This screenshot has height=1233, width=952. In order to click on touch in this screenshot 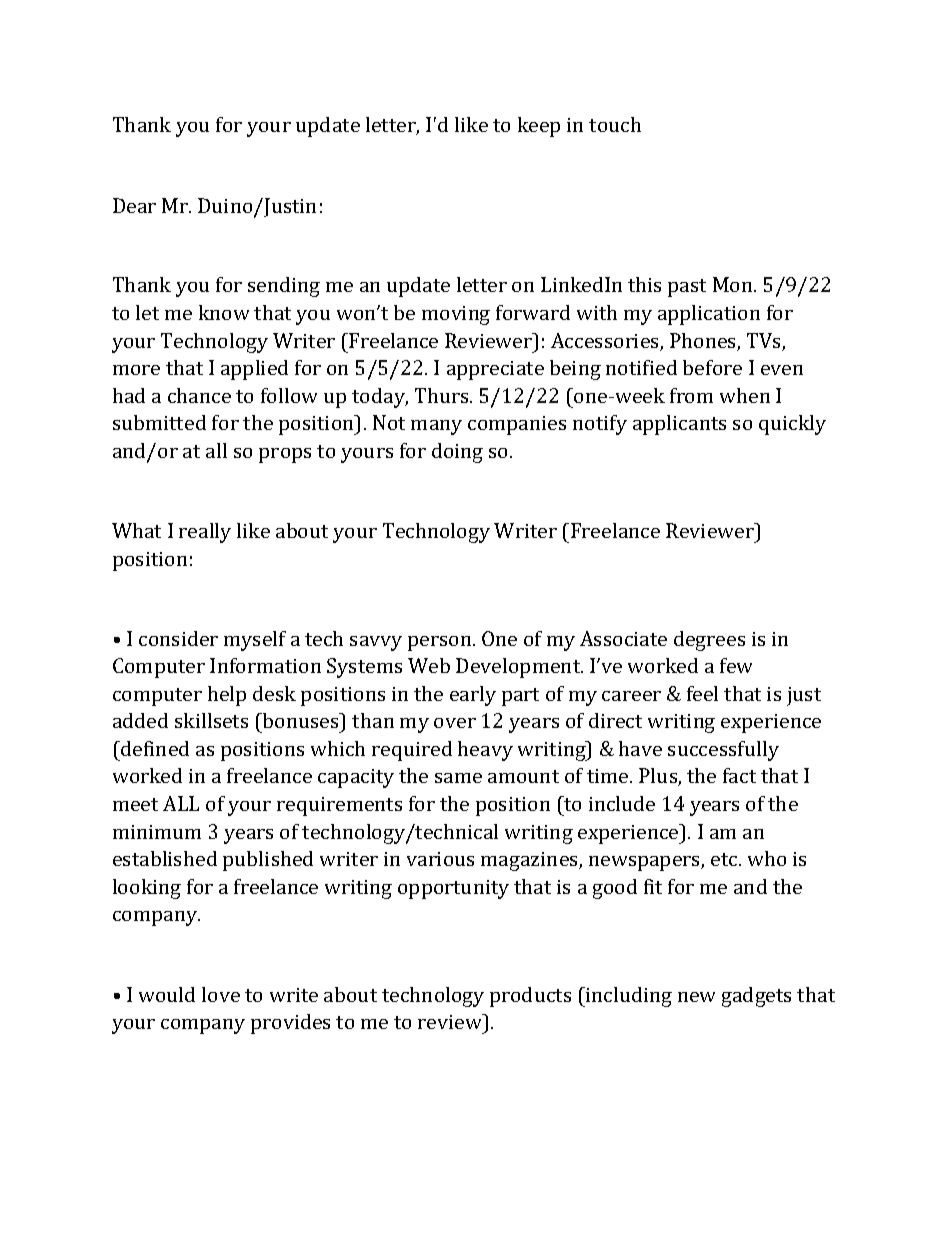, I will do `click(615, 124)`.
